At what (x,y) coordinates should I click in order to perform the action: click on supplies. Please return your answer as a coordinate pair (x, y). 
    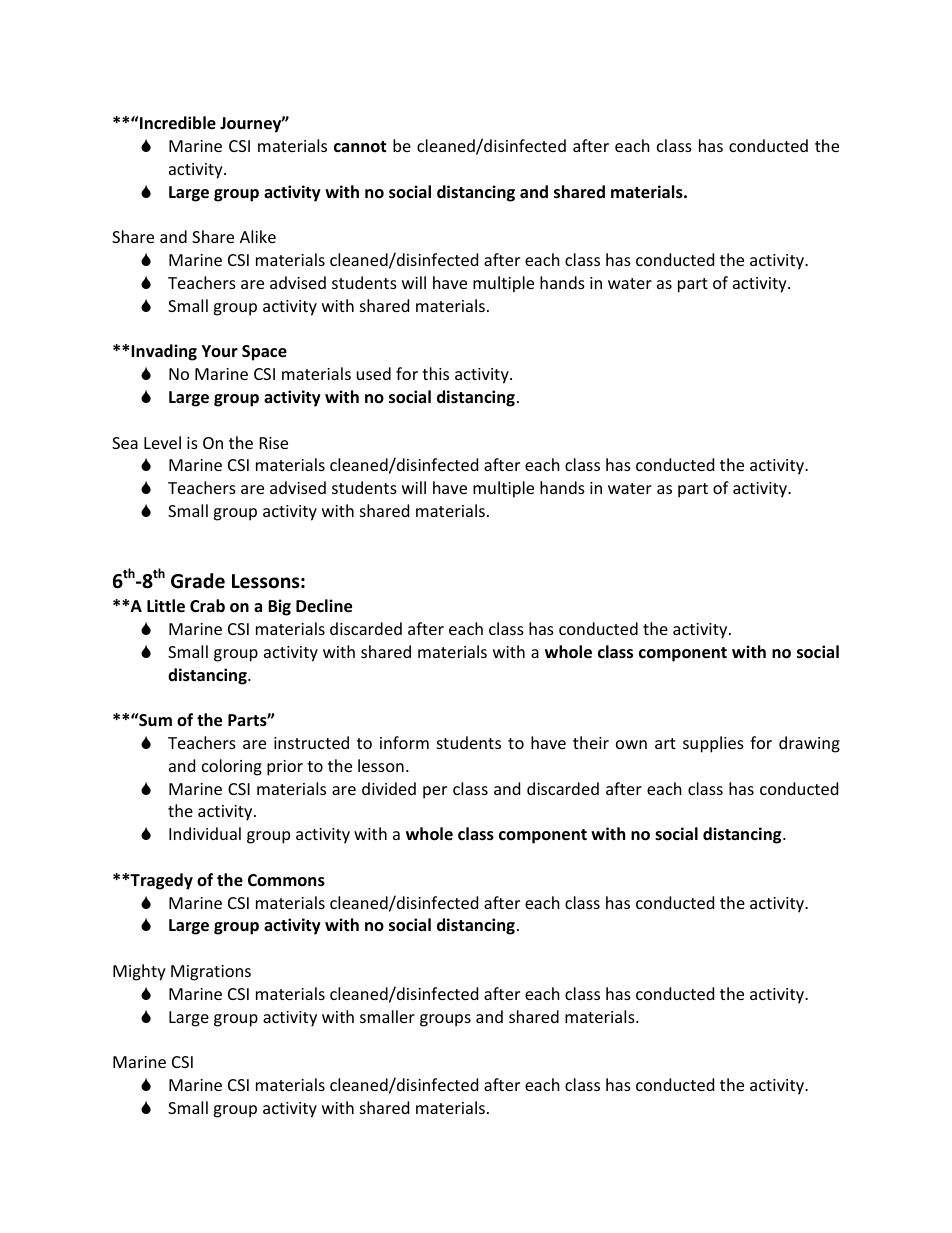
    Looking at the image, I should click on (713, 744).
